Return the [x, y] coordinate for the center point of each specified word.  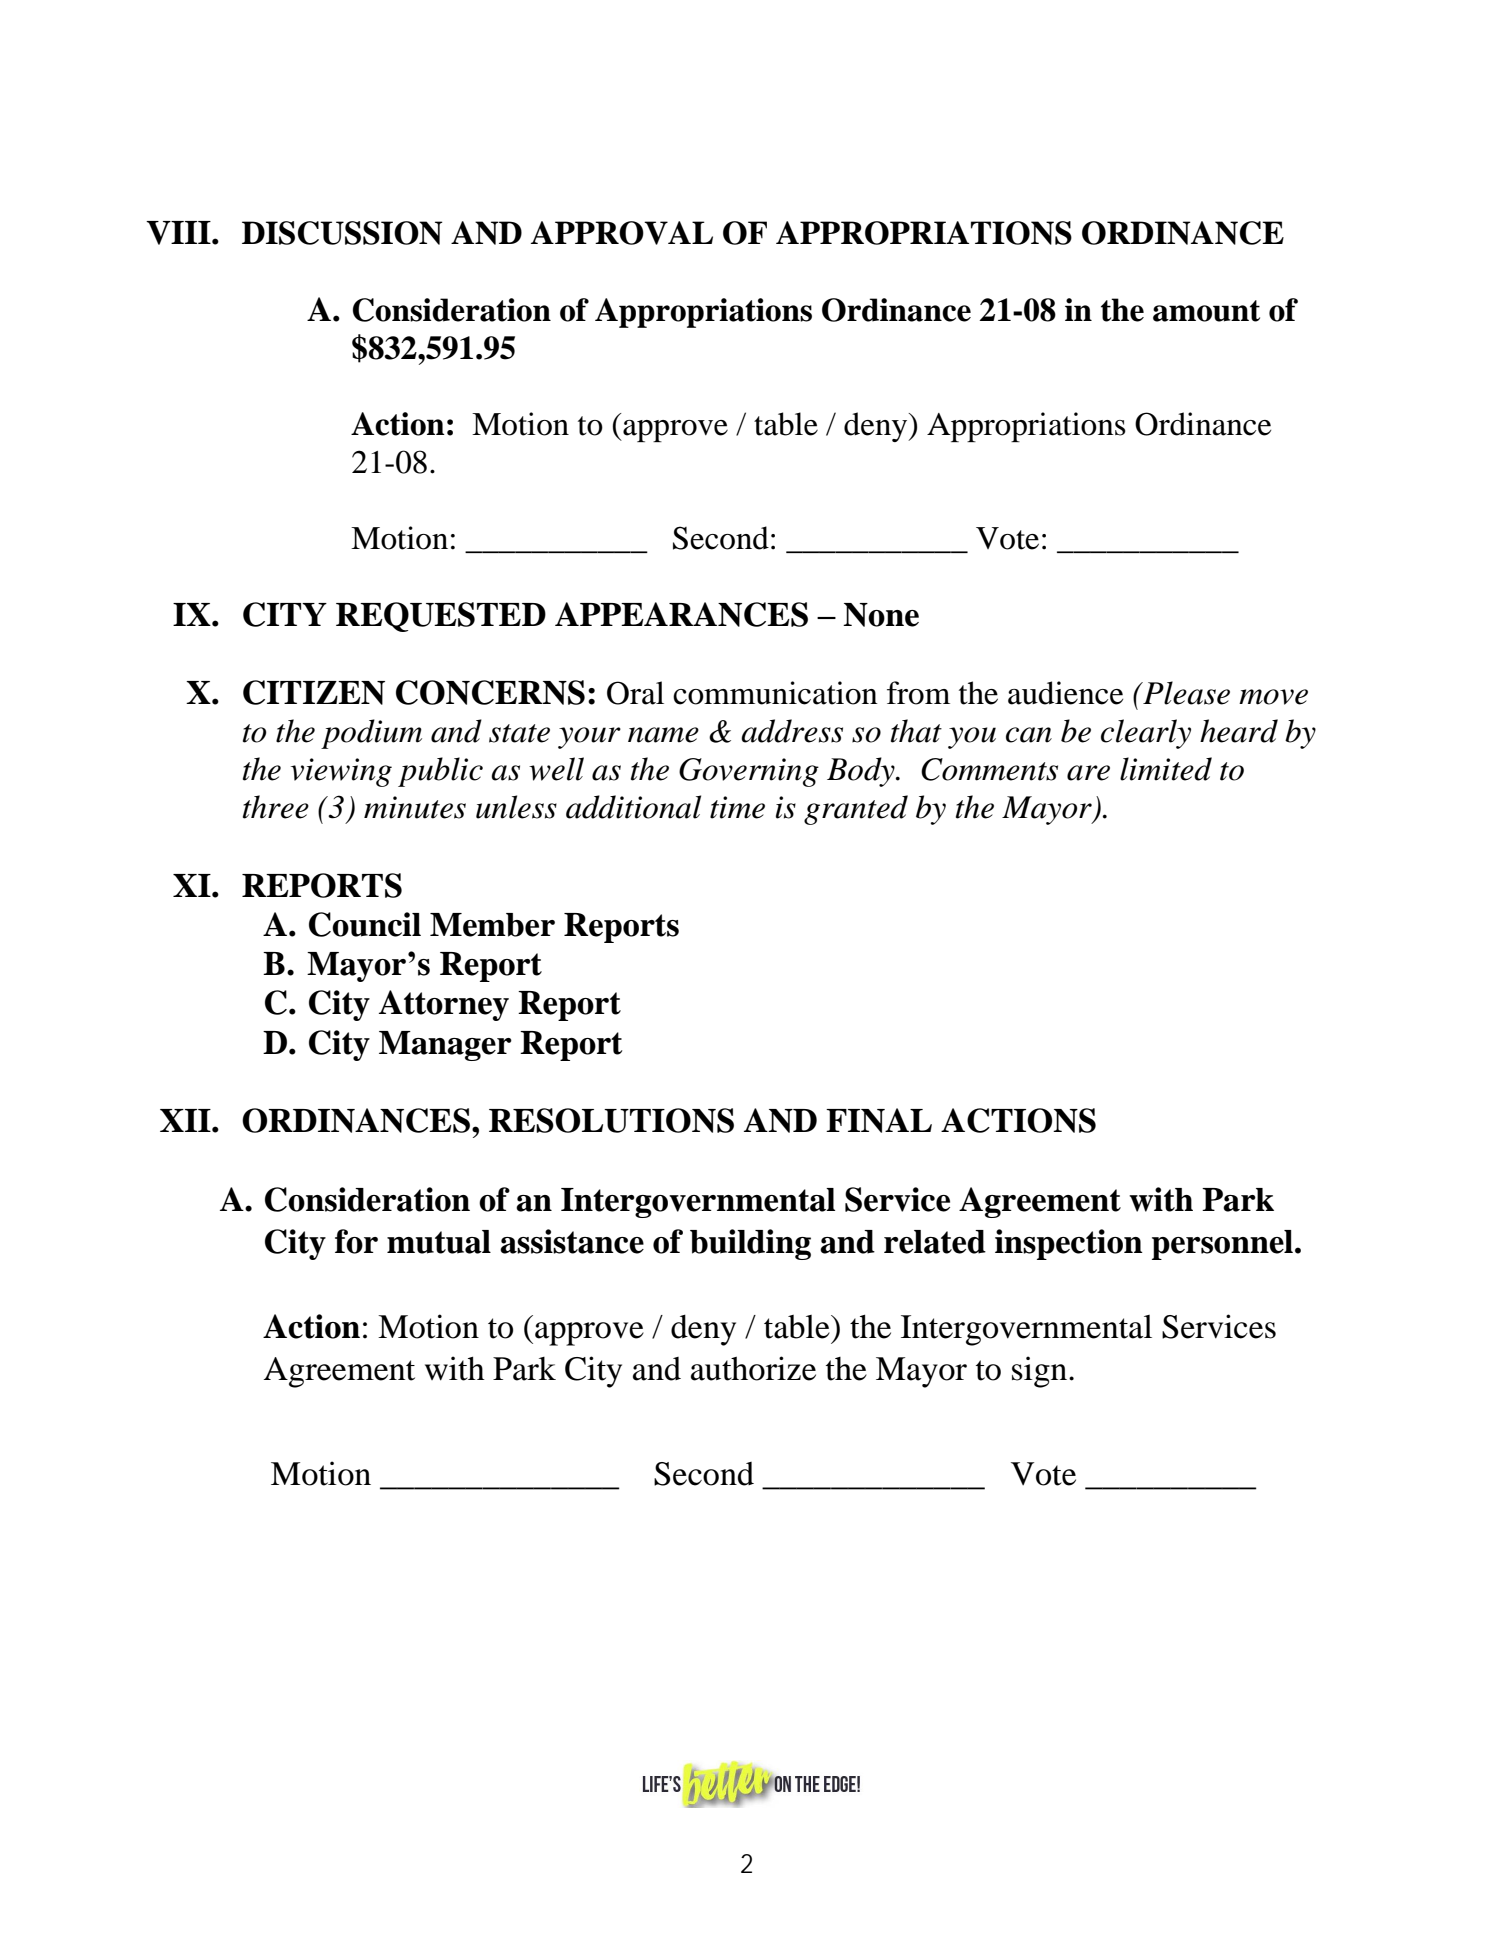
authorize [753, 1368]
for [356, 1241]
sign [1041, 1372]
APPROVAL [622, 233]
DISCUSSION [342, 233]
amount [1206, 311]
